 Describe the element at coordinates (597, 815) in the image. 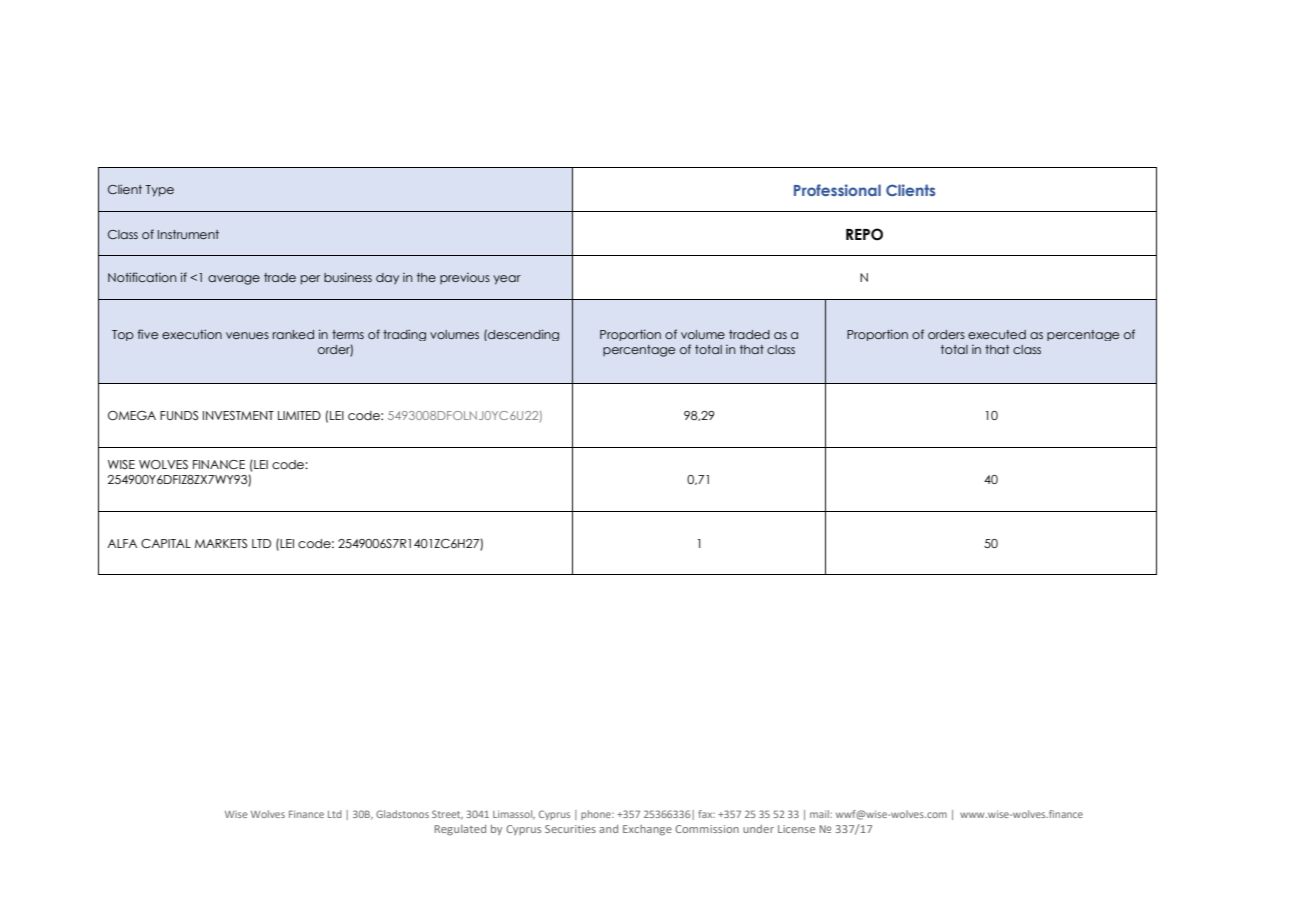

I see `phone` at that location.
